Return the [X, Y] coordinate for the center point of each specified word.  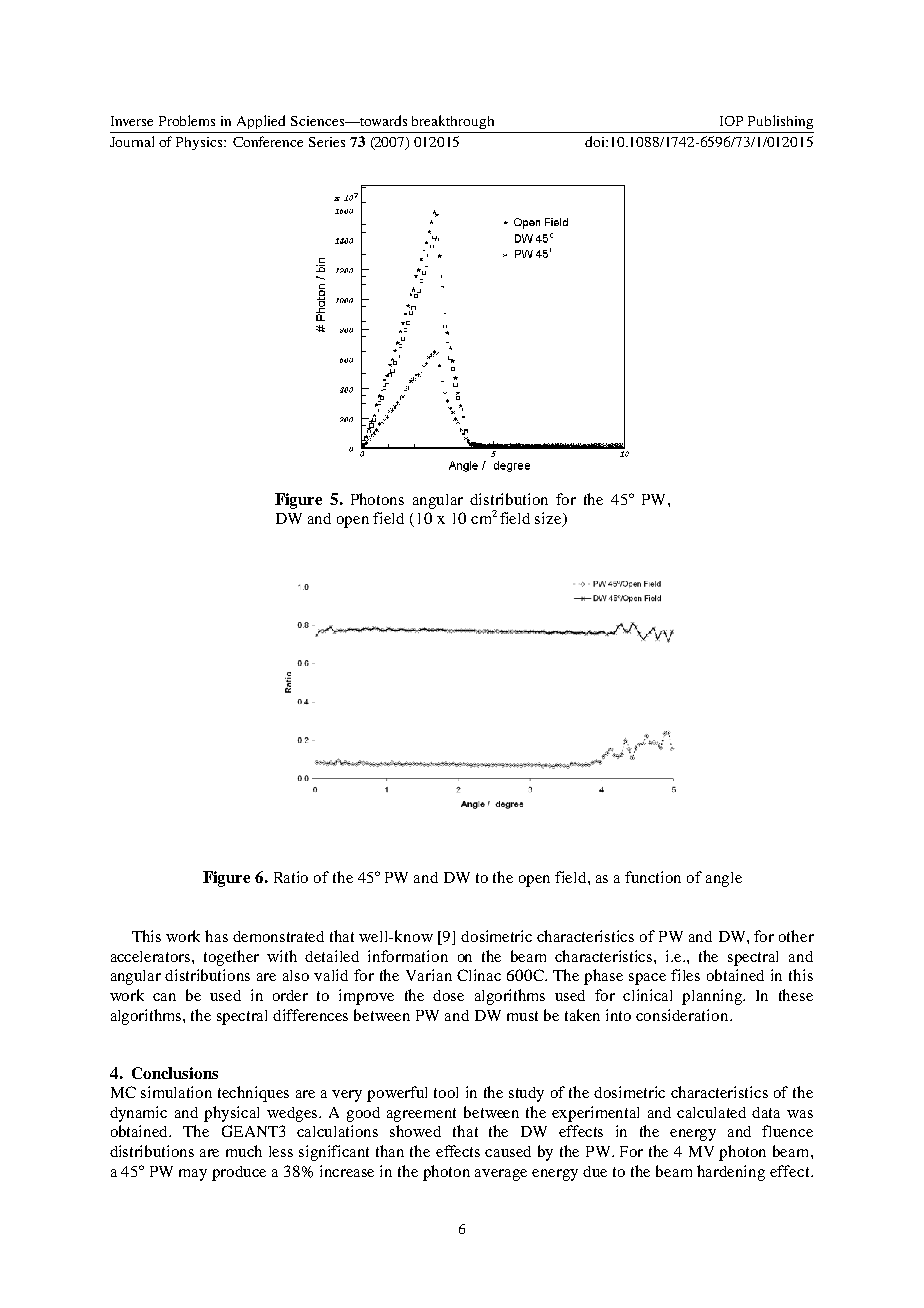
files [685, 975]
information [408, 956]
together [231, 958]
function [653, 877]
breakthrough [453, 122]
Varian [429, 975]
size [549, 519]
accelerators [152, 956]
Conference [268, 141]
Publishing [780, 122]
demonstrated [278, 936]
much [244, 1151]
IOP [731, 121]
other [796, 936]
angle [724, 879]
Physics [200, 143]
